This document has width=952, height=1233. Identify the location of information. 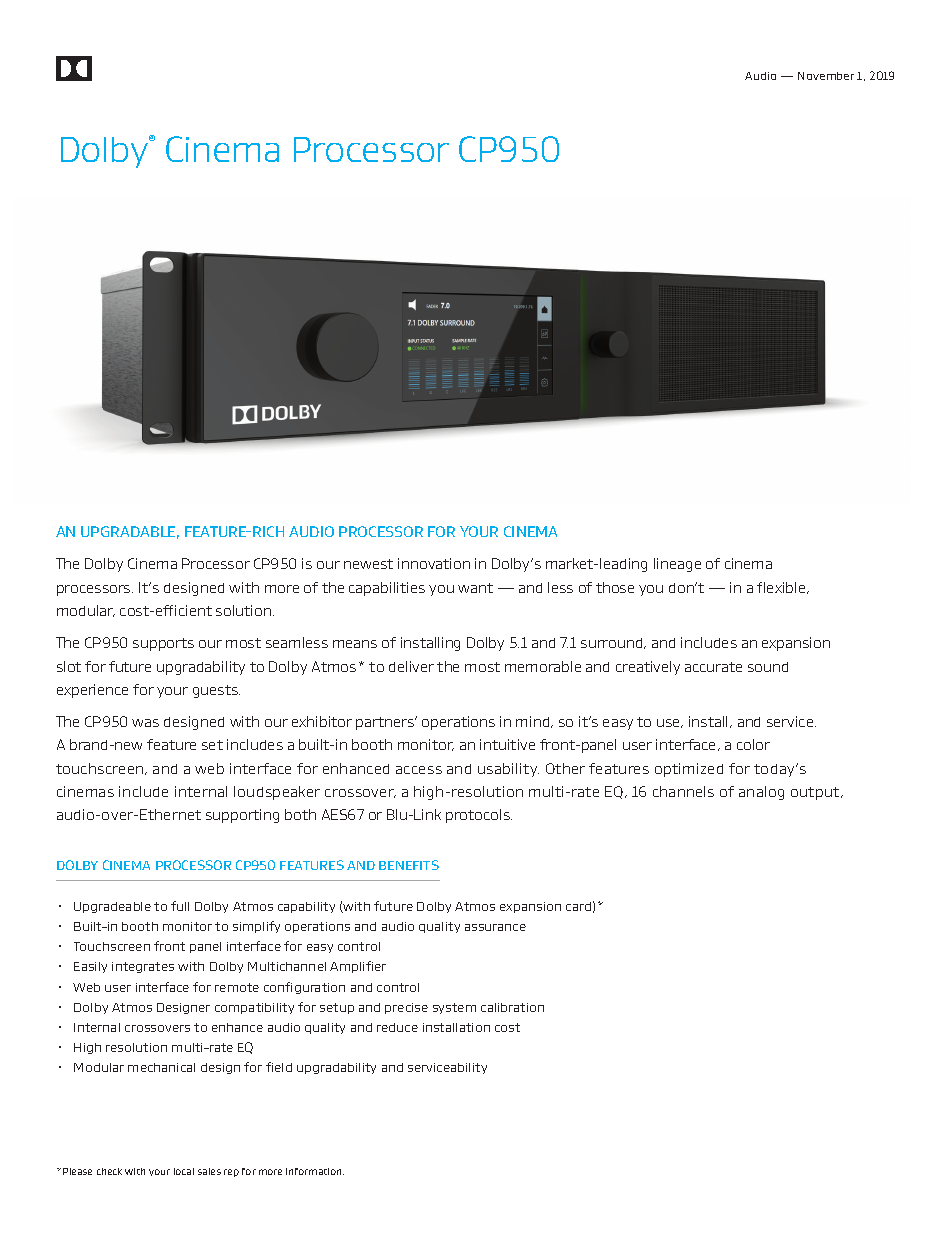
(315, 1171).
